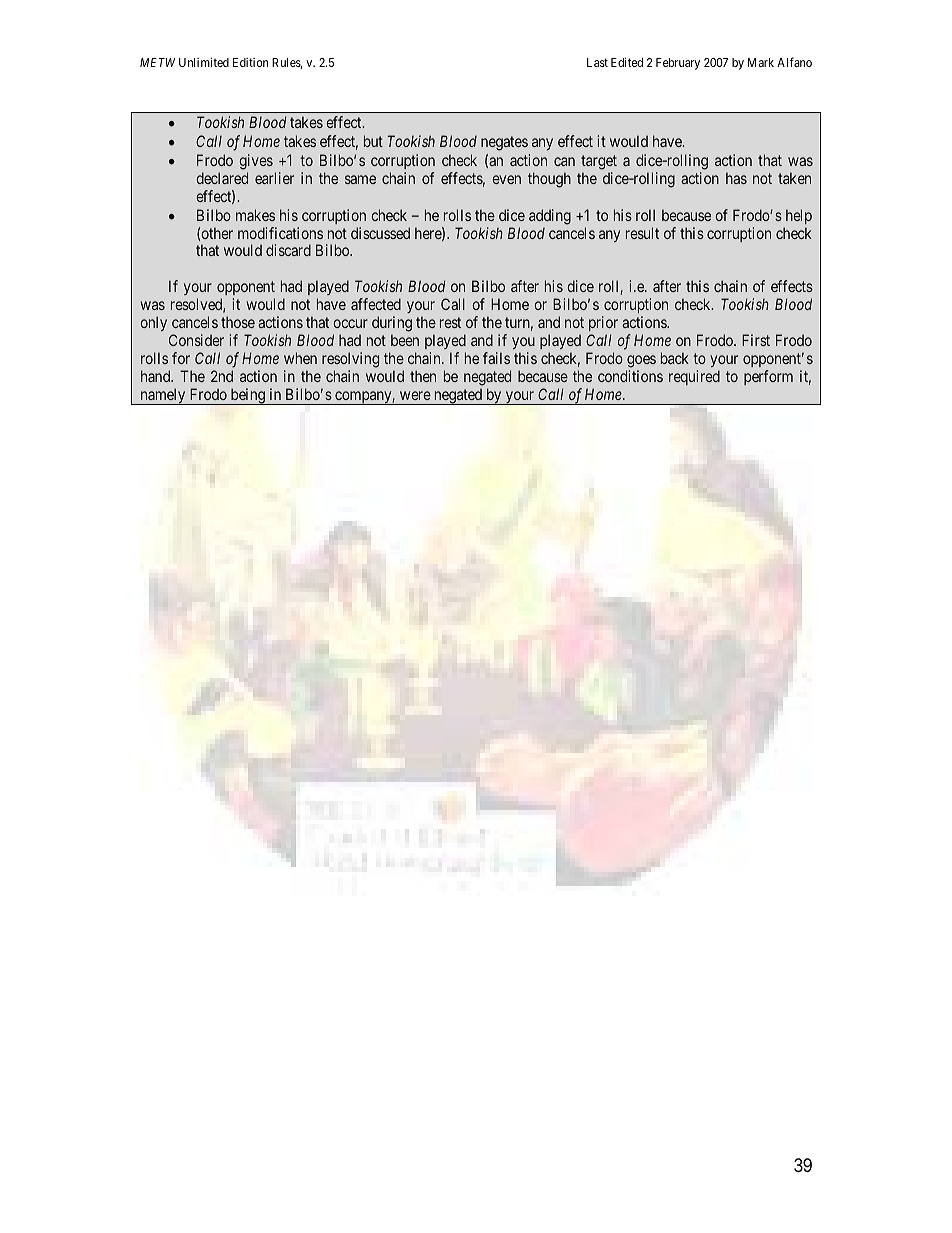  Describe the element at coordinates (736, 178) in the image. I see `has` at that location.
